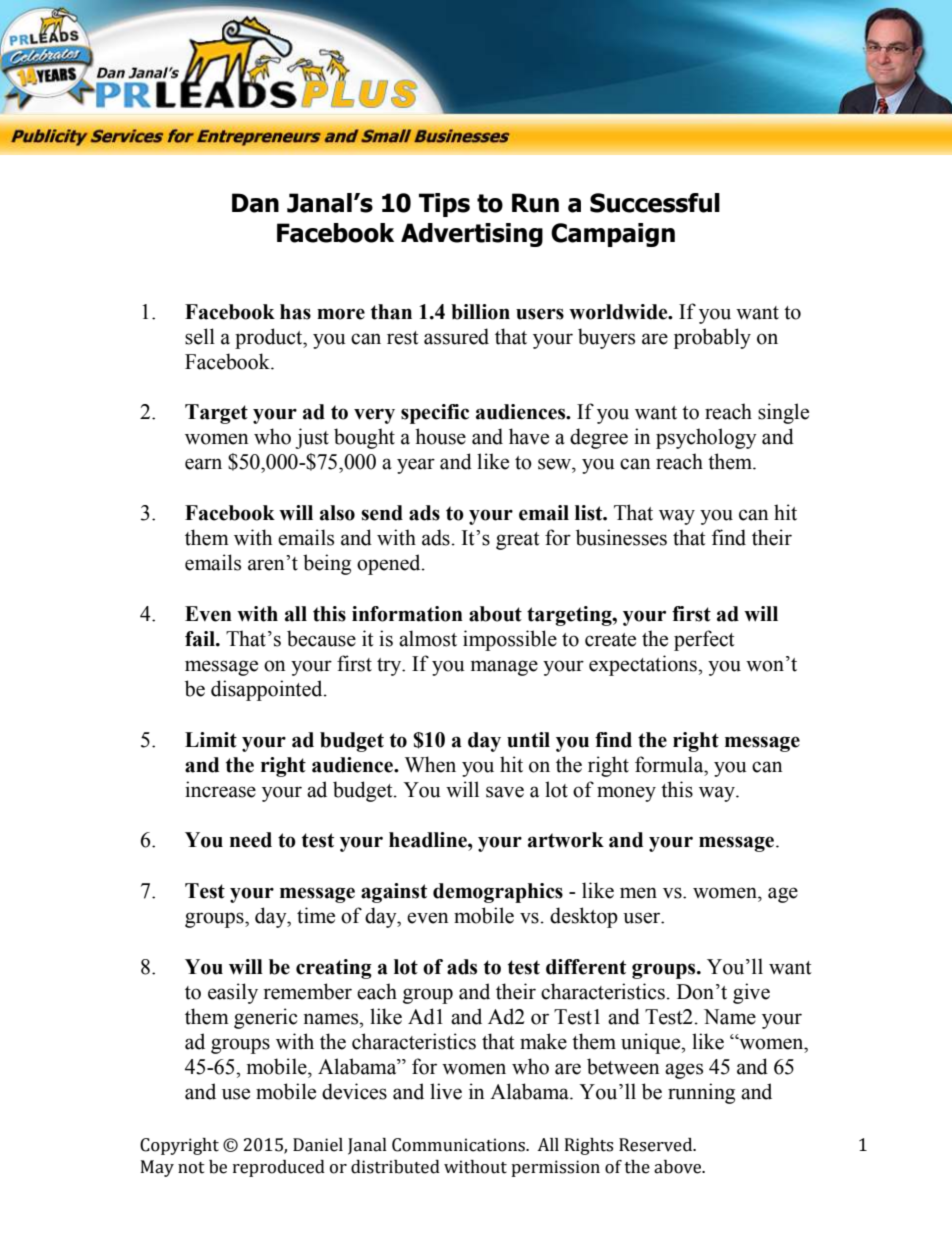  I want to click on has, so click(295, 312).
